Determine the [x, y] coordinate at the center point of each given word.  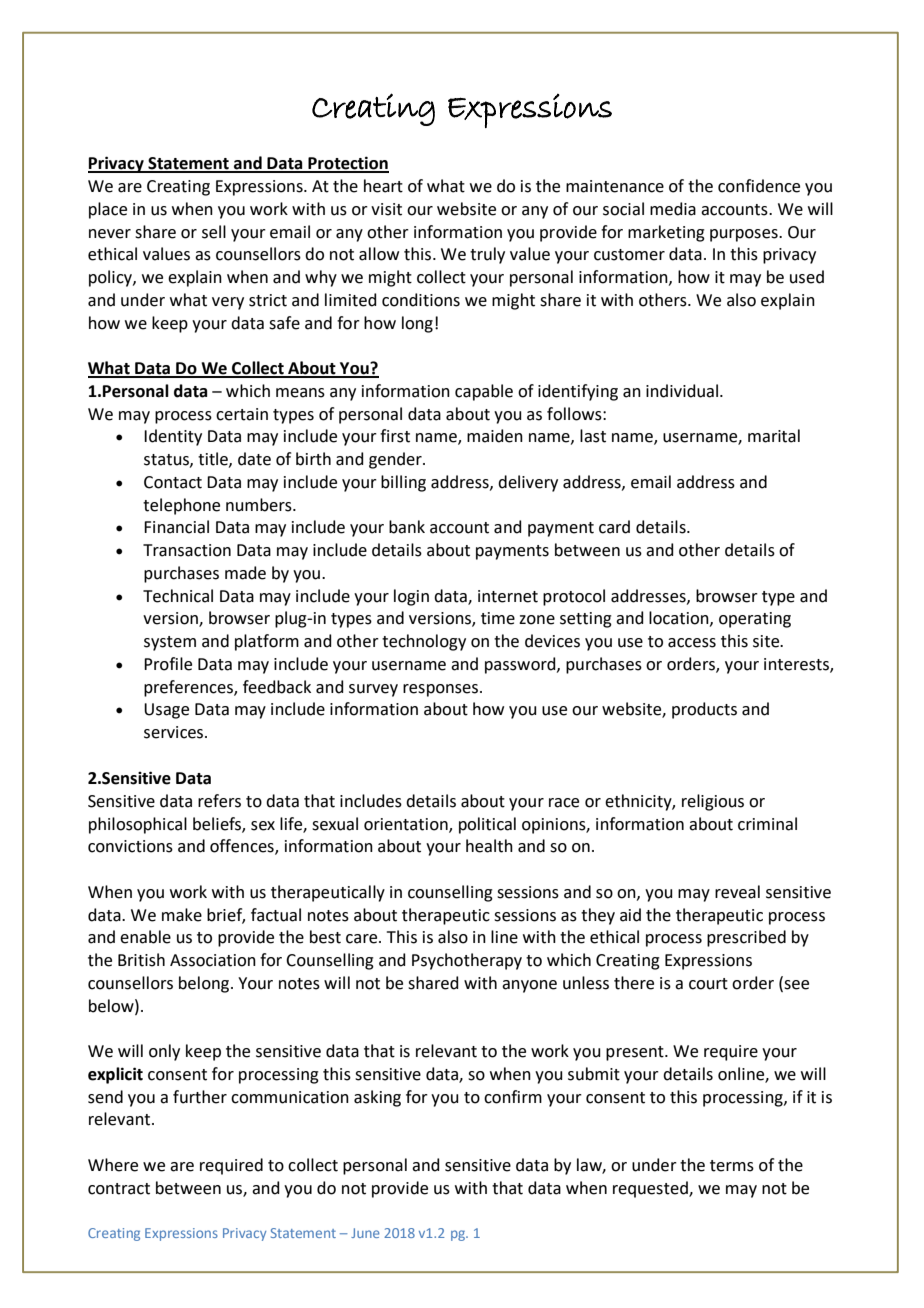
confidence [759, 186]
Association [213, 960]
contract [119, 1189]
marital [774, 436]
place [108, 210]
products [704, 710]
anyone [529, 986]
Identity [173, 437]
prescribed [746, 938]
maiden [495, 436]
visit [386, 209]
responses [442, 690]
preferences [189, 688]
